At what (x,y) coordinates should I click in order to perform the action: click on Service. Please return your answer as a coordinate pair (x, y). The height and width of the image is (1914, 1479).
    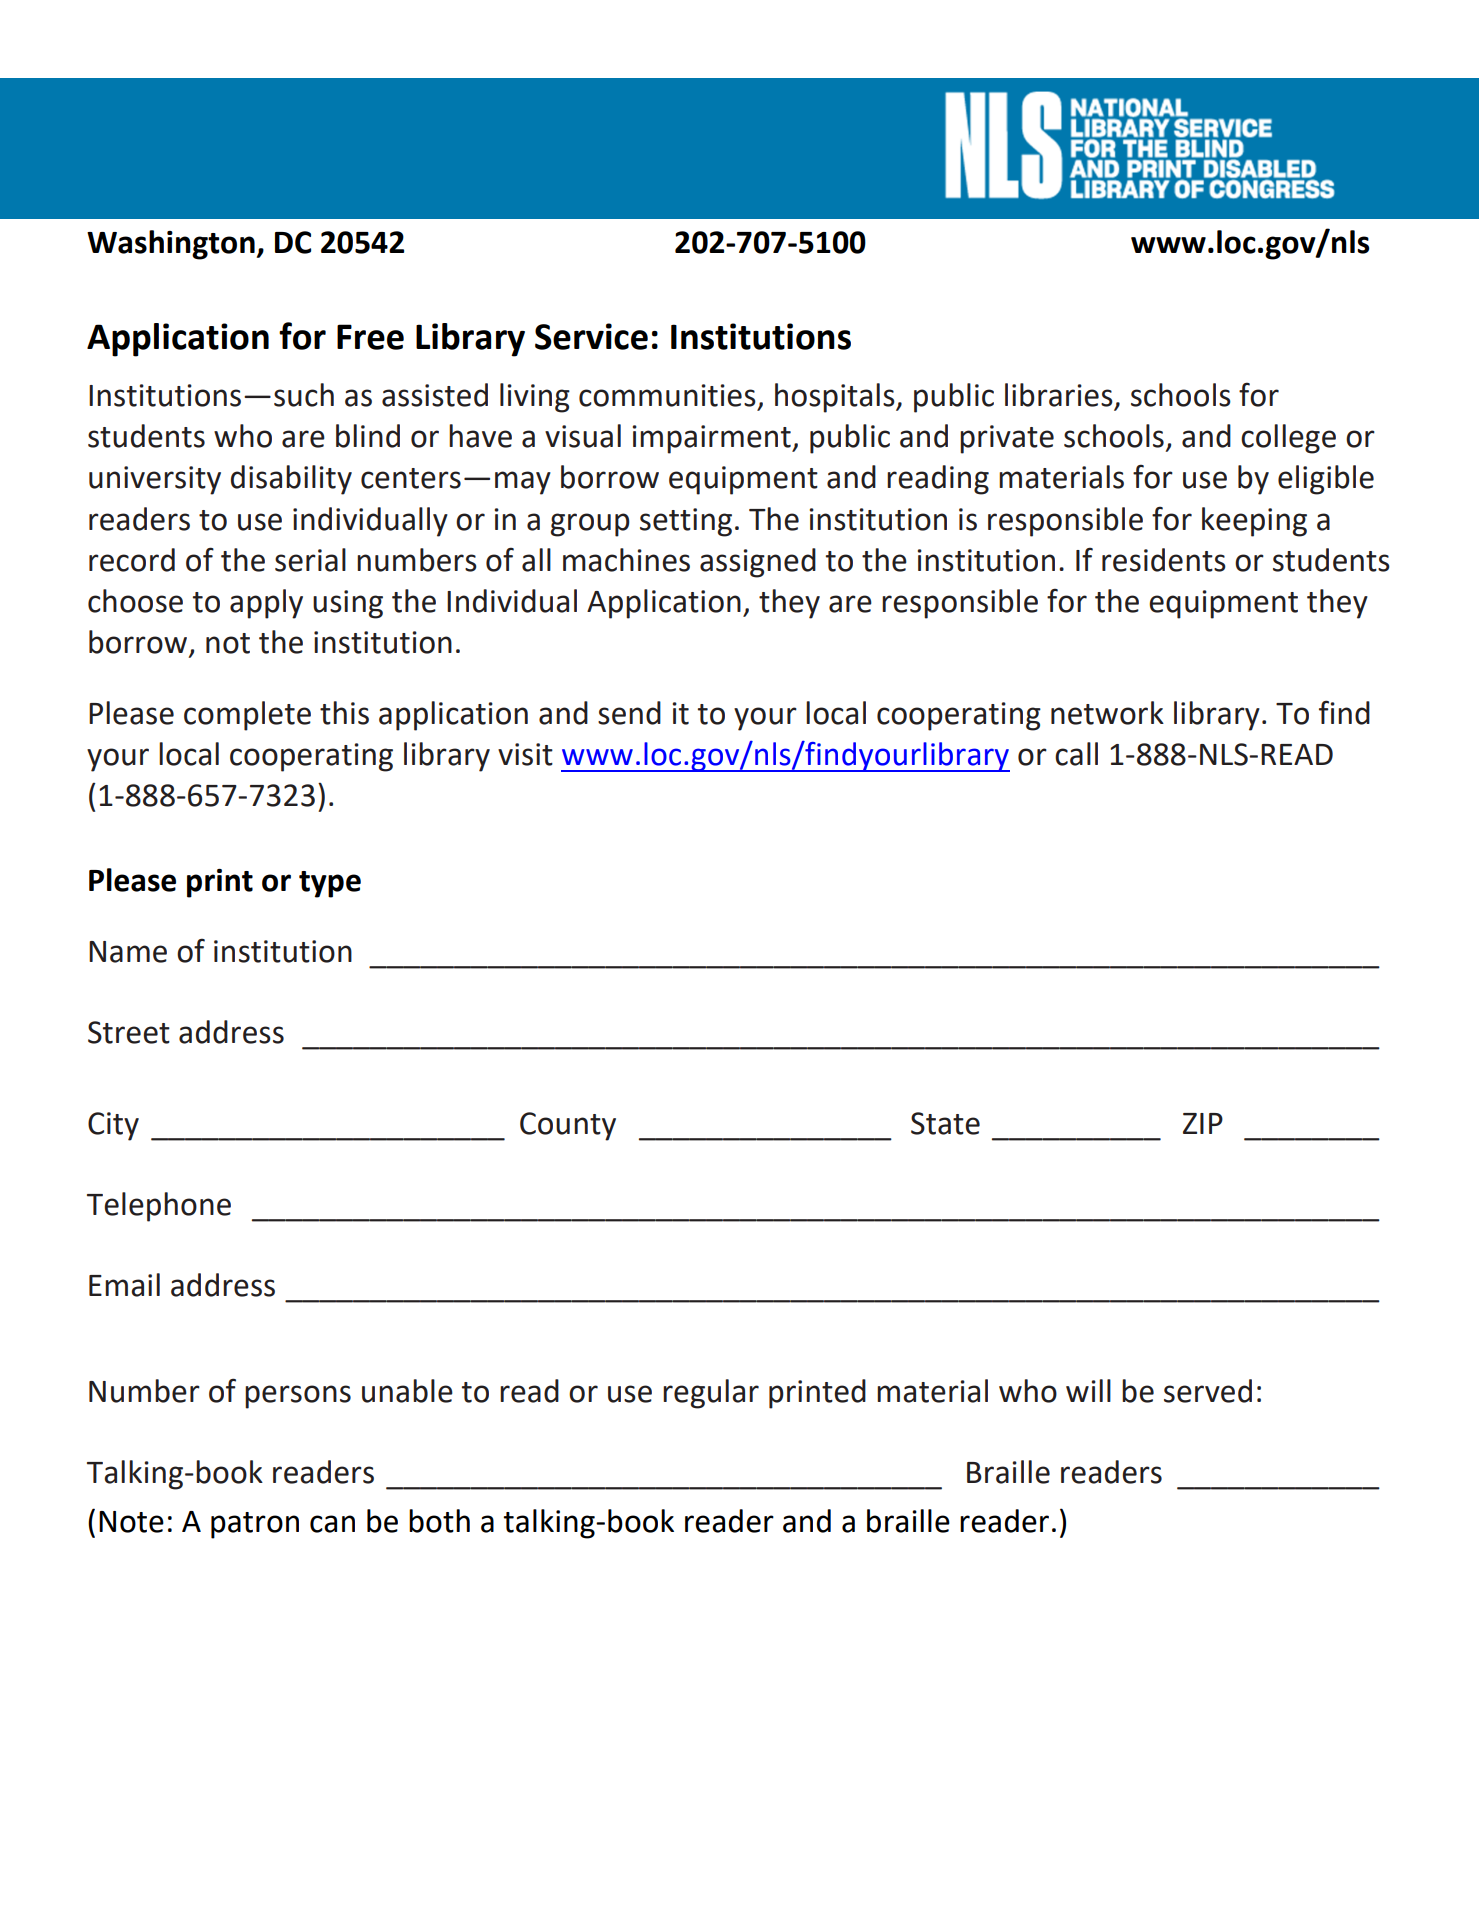
    Looking at the image, I should click on (591, 336).
